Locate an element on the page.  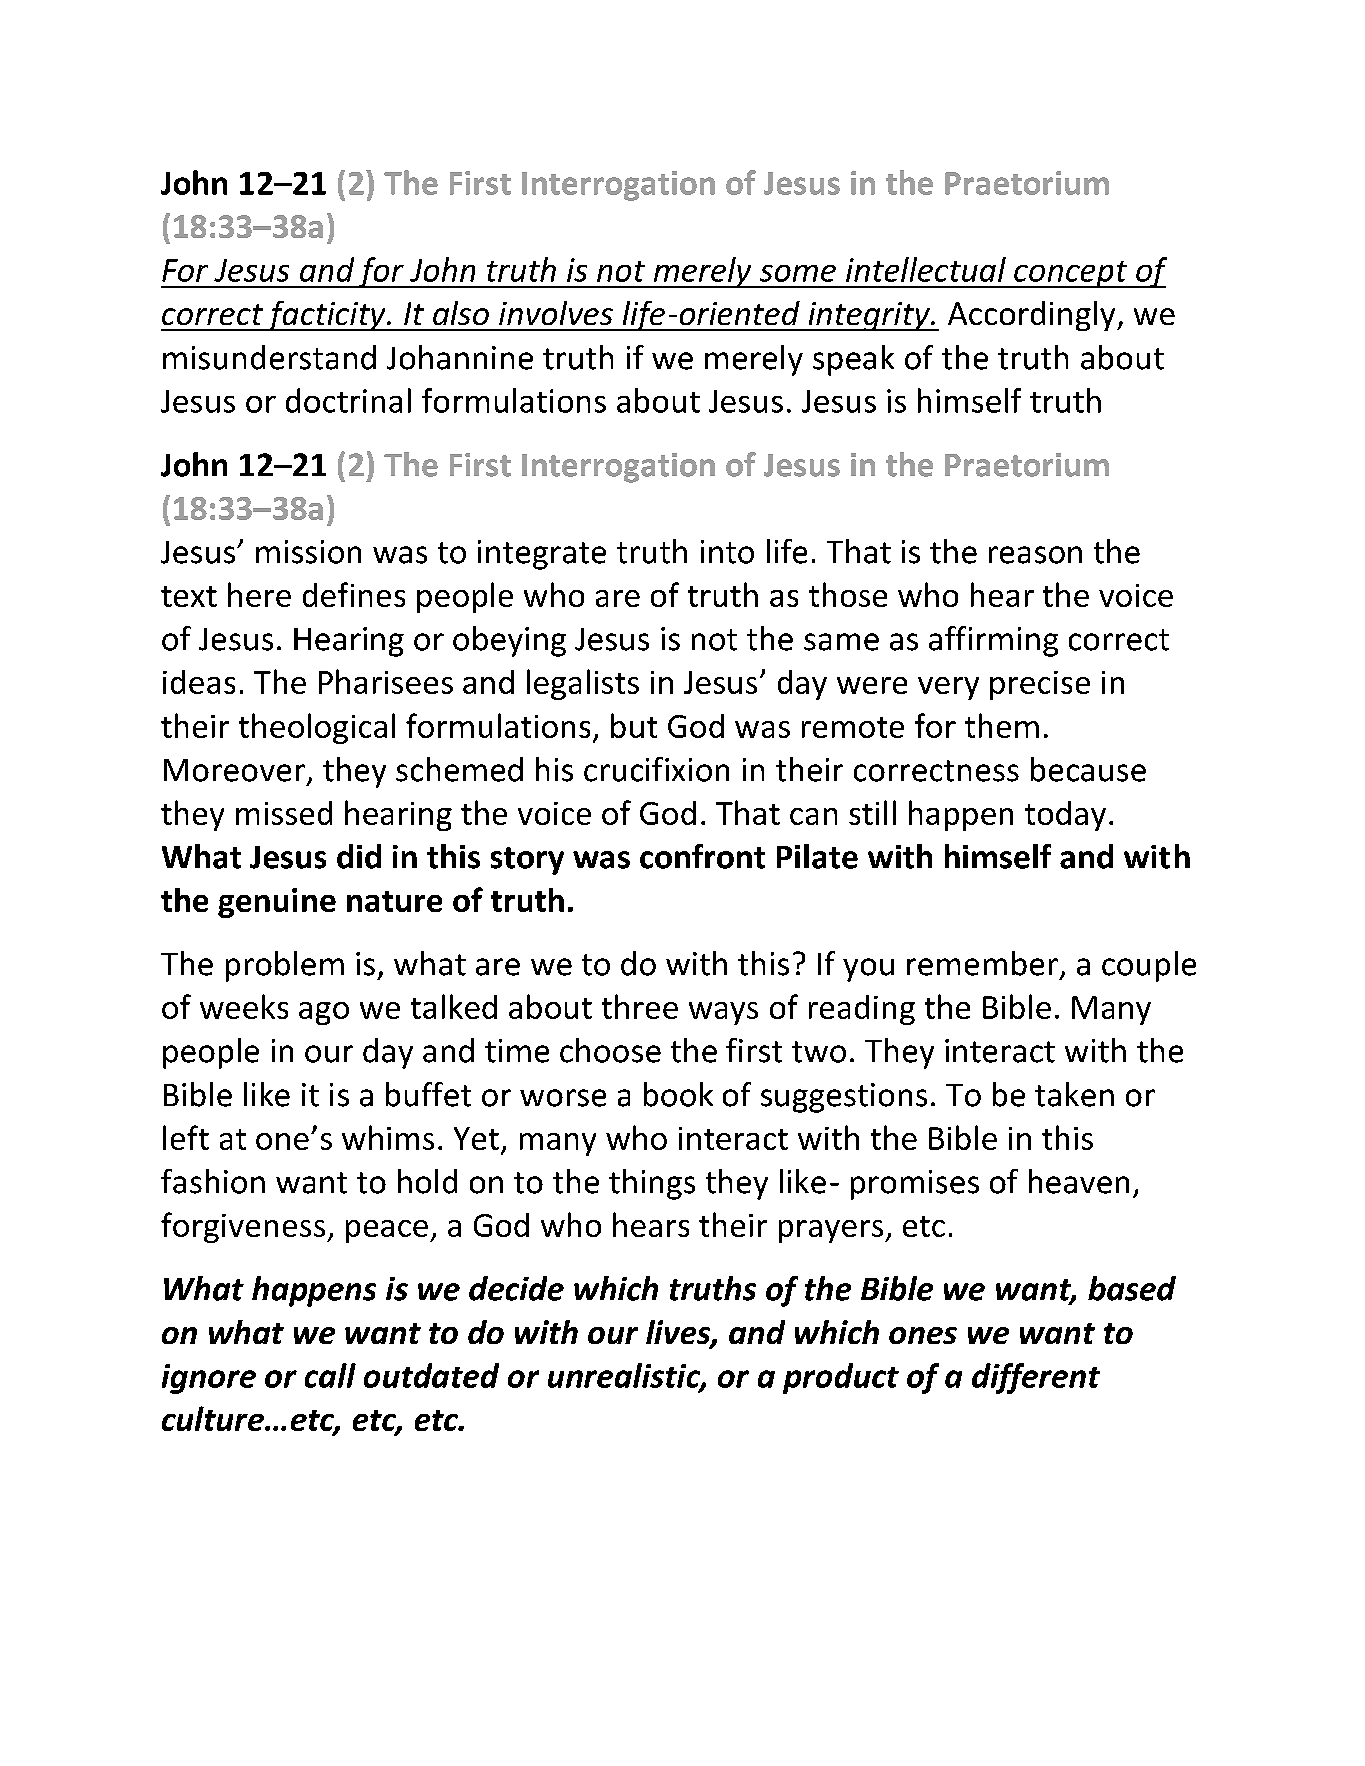
three is located at coordinates (640, 1006).
